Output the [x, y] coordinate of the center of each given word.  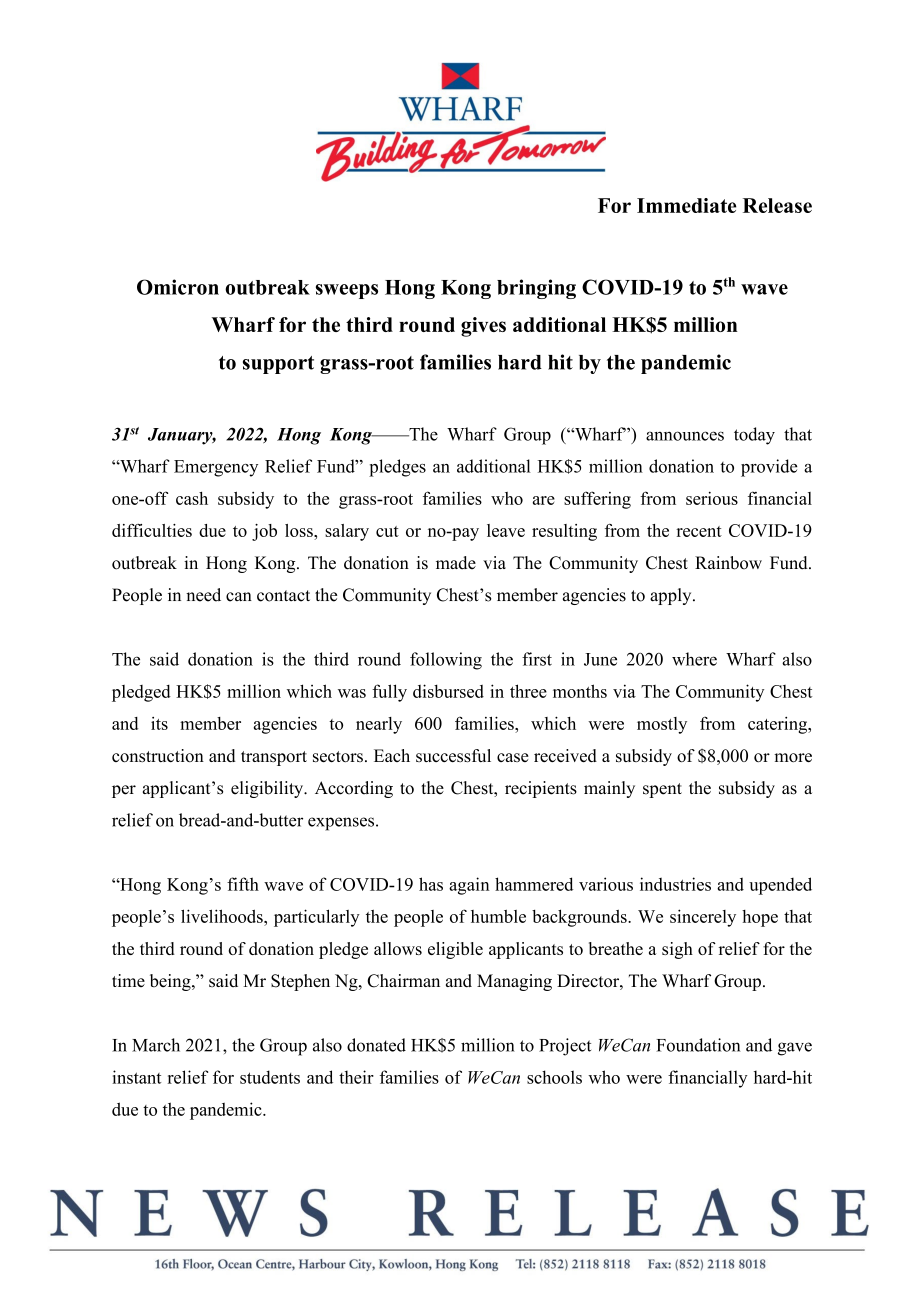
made [456, 563]
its [159, 723]
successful [453, 755]
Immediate [687, 205]
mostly [662, 725]
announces [685, 436]
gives [483, 327]
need [203, 595]
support [278, 365]
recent [699, 531]
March [156, 1045]
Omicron [178, 287]
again [469, 886]
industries [675, 884]
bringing [536, 289]
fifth [243, 884]
